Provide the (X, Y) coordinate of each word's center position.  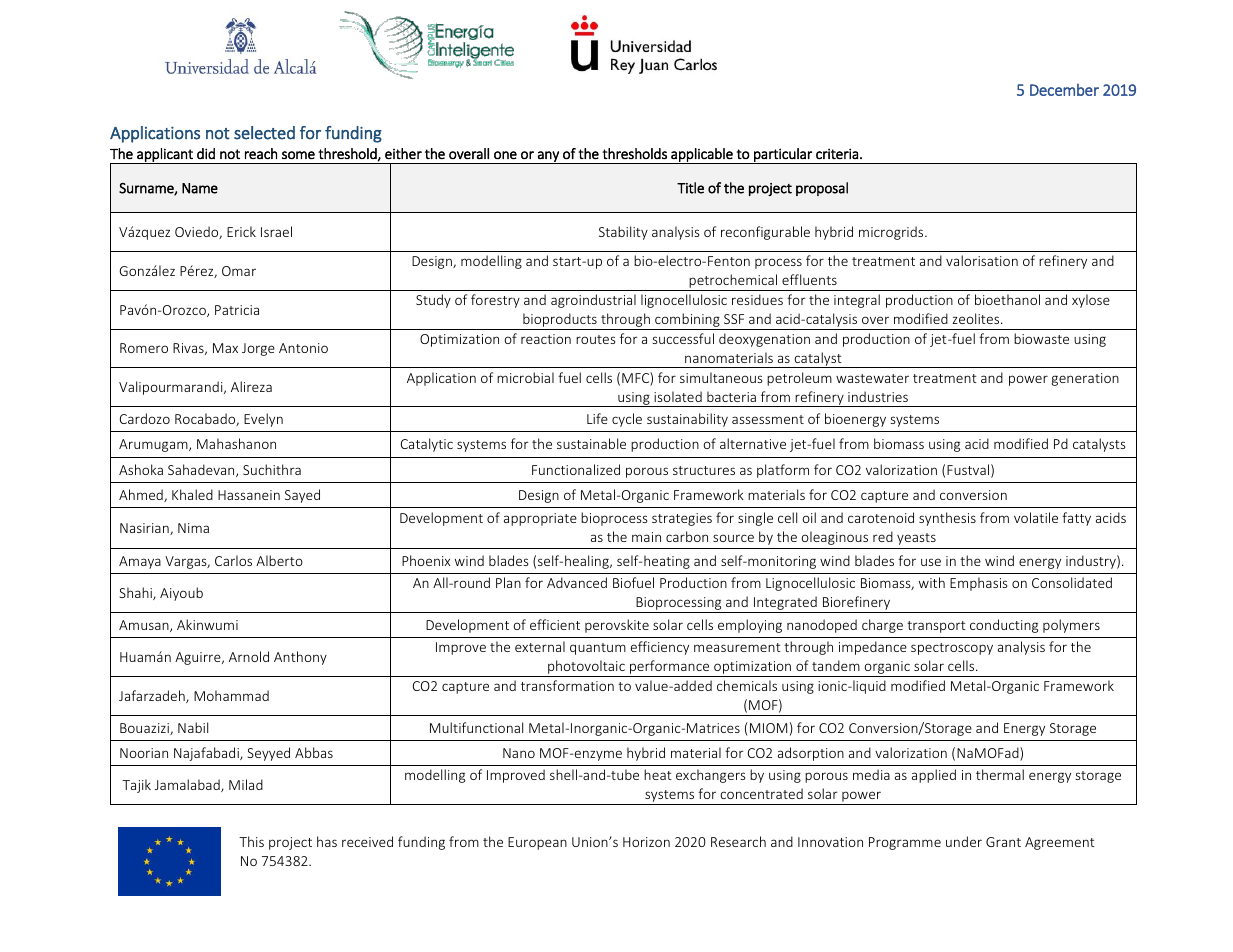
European (537, 843)
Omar (239, 271)
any (548, 157)
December (1064, 89)
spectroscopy (952, 649)
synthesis (947, 519)
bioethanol (1007, 299)
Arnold (249, 656)
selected (264, 133)
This (251, 841)
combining (687, 321)
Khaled (192, 494)
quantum (598, 649)
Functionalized (576, 469)
